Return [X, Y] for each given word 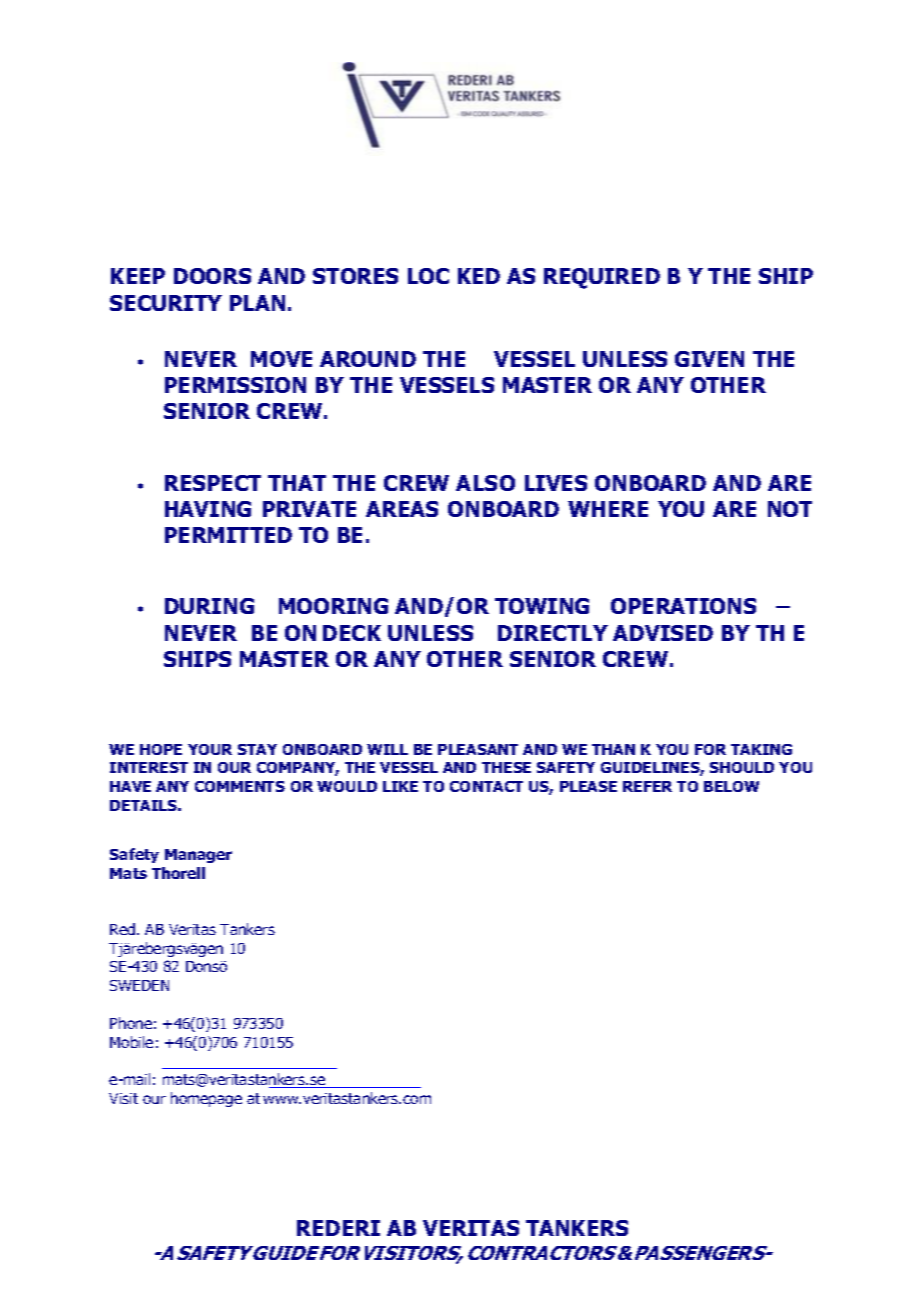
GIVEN [709, 359]
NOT [790, 509]
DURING [209, 606]
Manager [198, 856]
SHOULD [742, 767]
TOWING [542, 606]
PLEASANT [478, 749]
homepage [206, 1099]
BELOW [731, 786]
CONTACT [486, 786]
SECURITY [166, 303]
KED [479, 276]
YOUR [210, 749]
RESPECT [213, 483]
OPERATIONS [683, 606]
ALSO [485, 483]
